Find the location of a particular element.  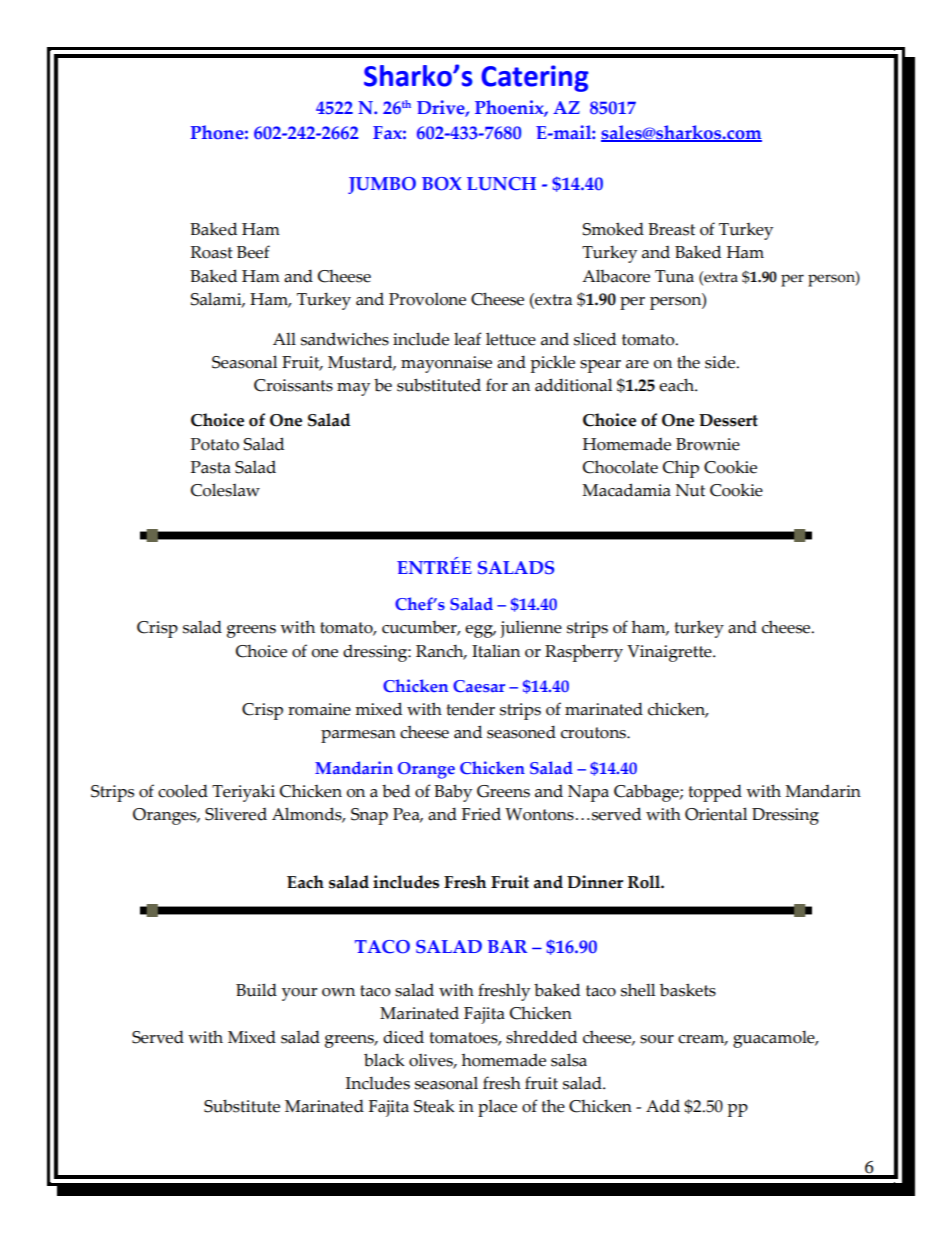

BOX is located at coordinates (441, 184).
